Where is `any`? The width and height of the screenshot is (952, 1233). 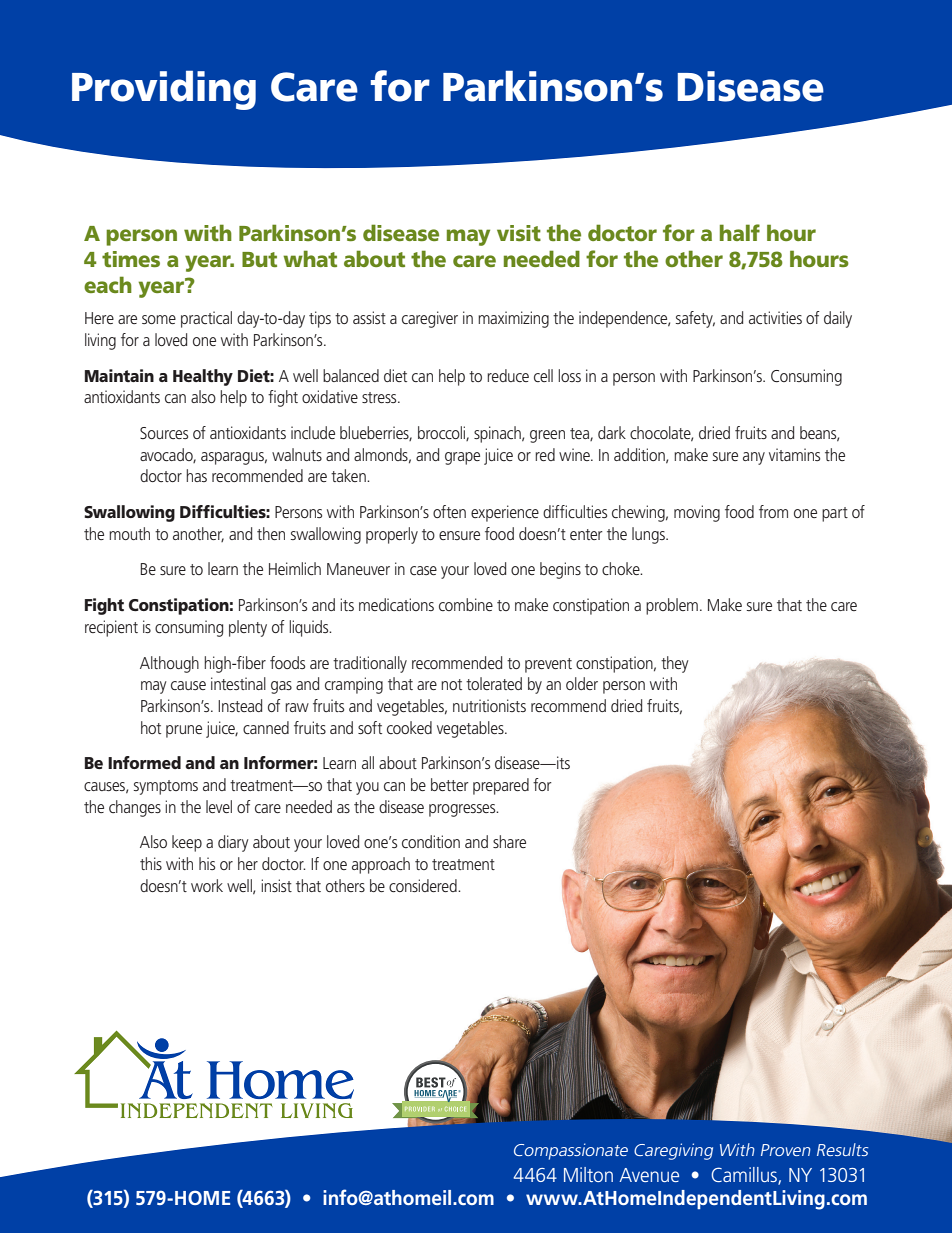 any is located at coordinates (754, 458).
